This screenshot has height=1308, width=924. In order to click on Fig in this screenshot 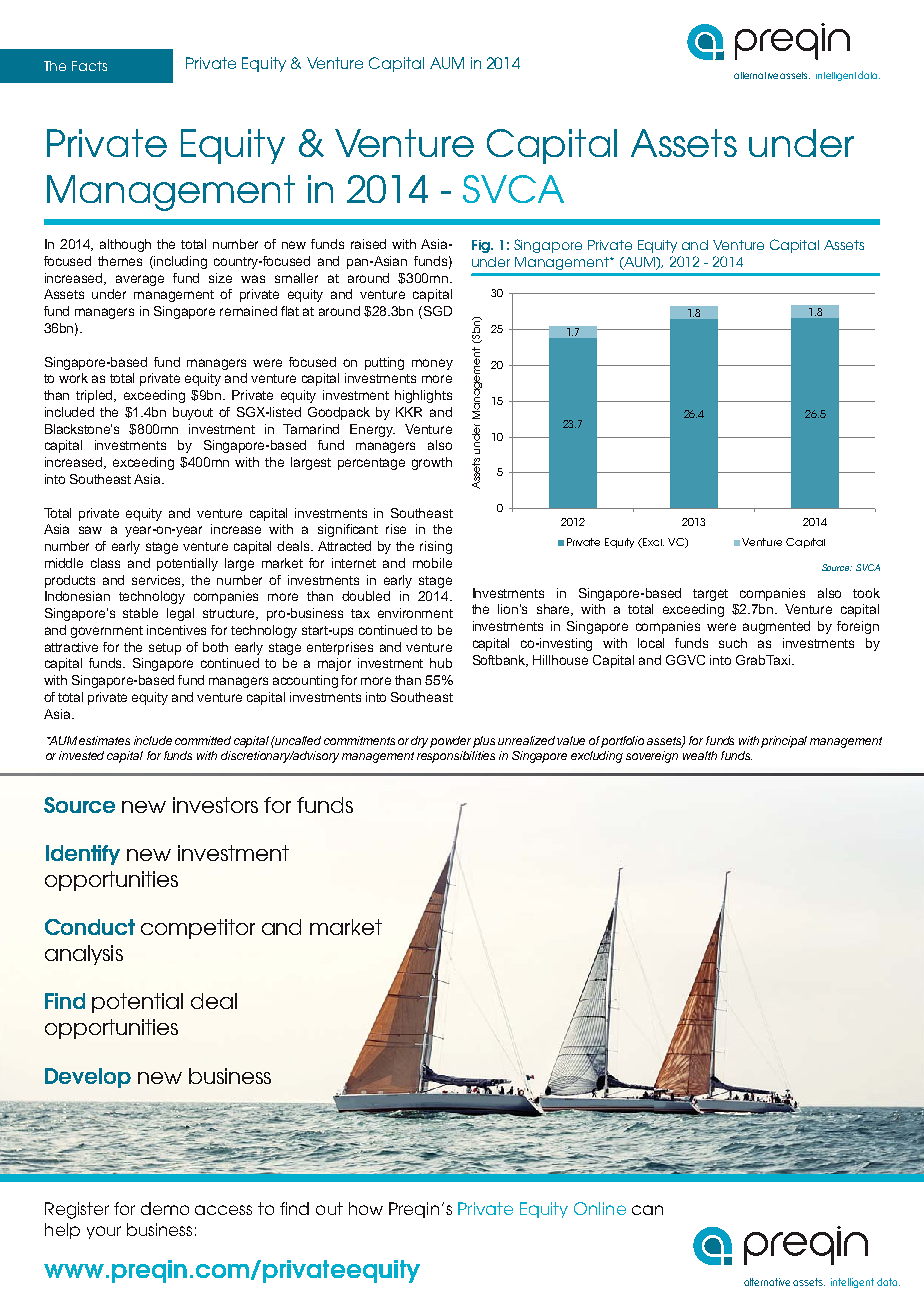, I will do `click(482, 246)`.
